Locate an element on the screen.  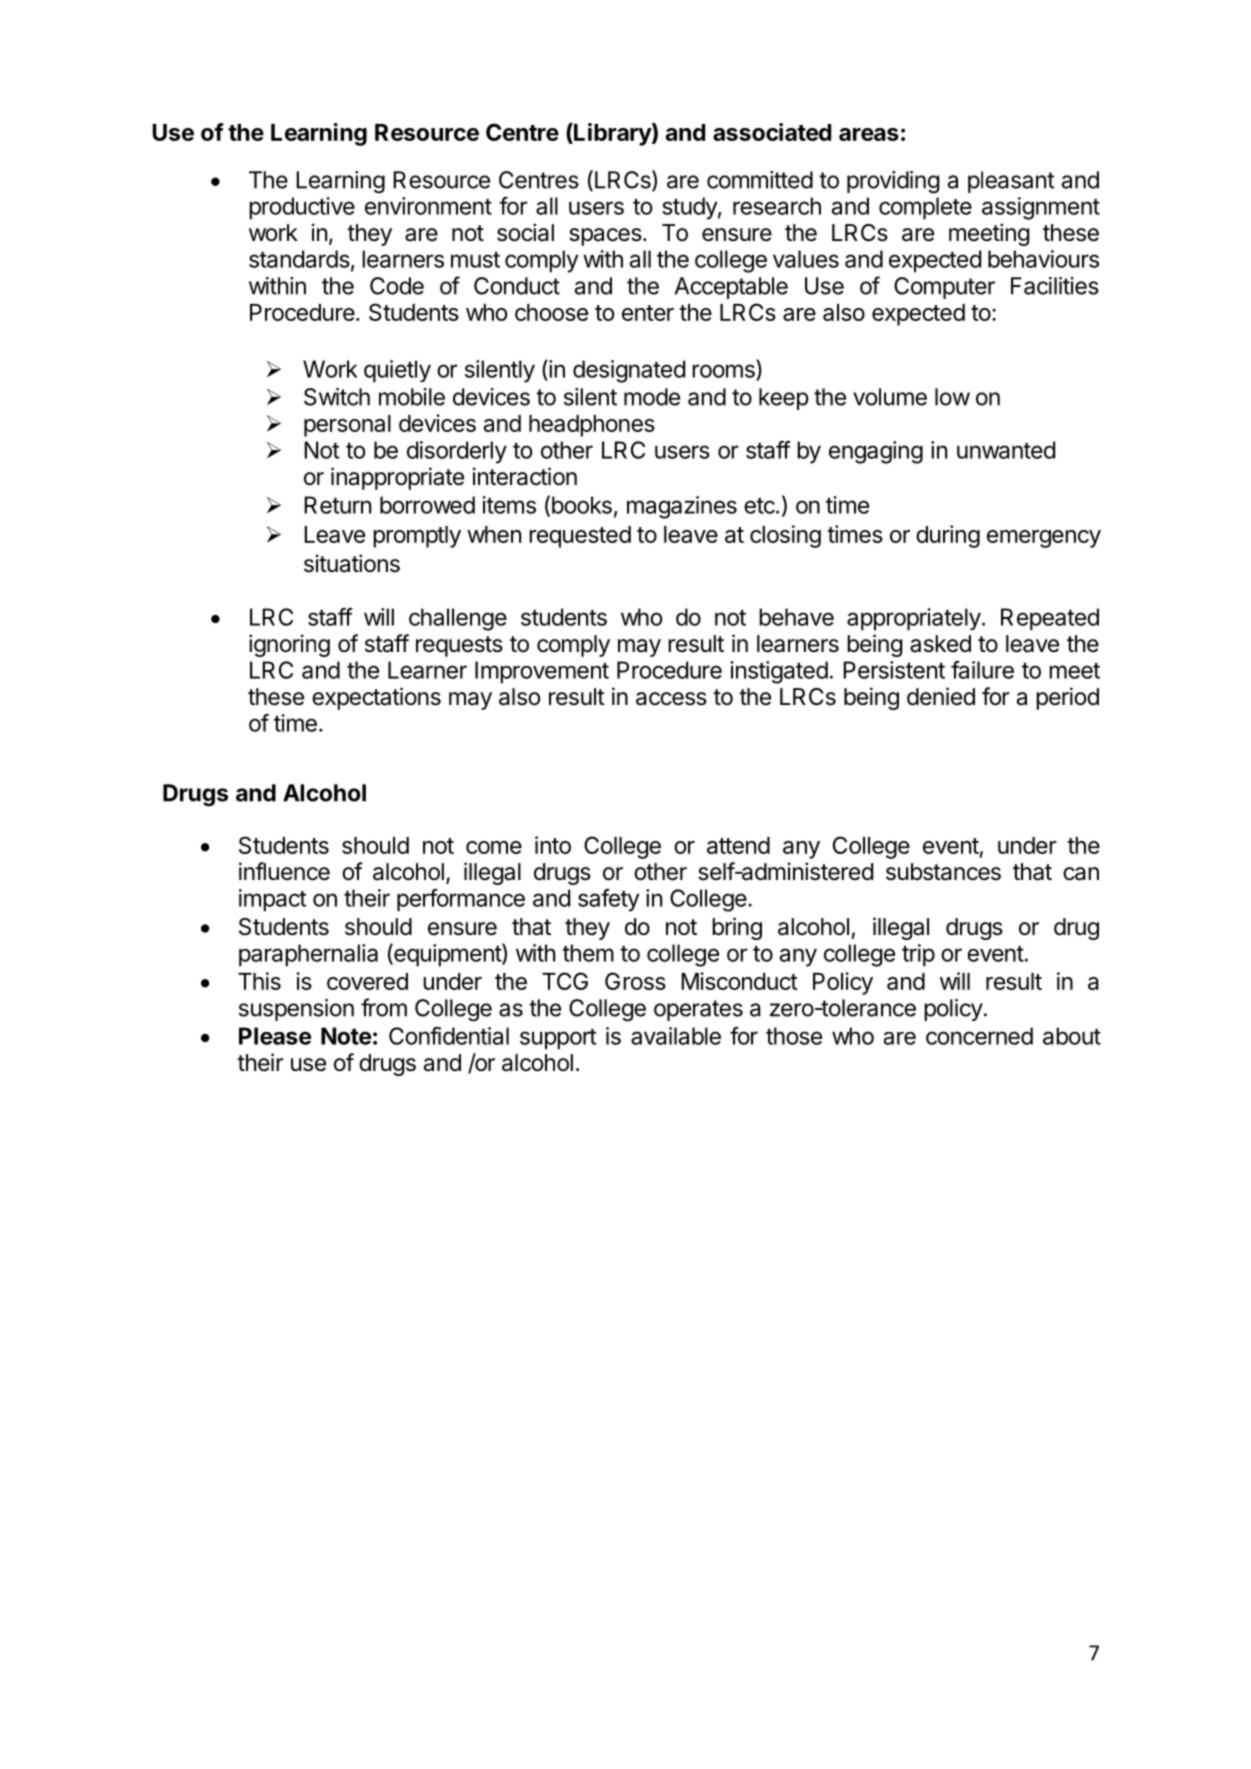
requested is located at coordinates (580, 537).
